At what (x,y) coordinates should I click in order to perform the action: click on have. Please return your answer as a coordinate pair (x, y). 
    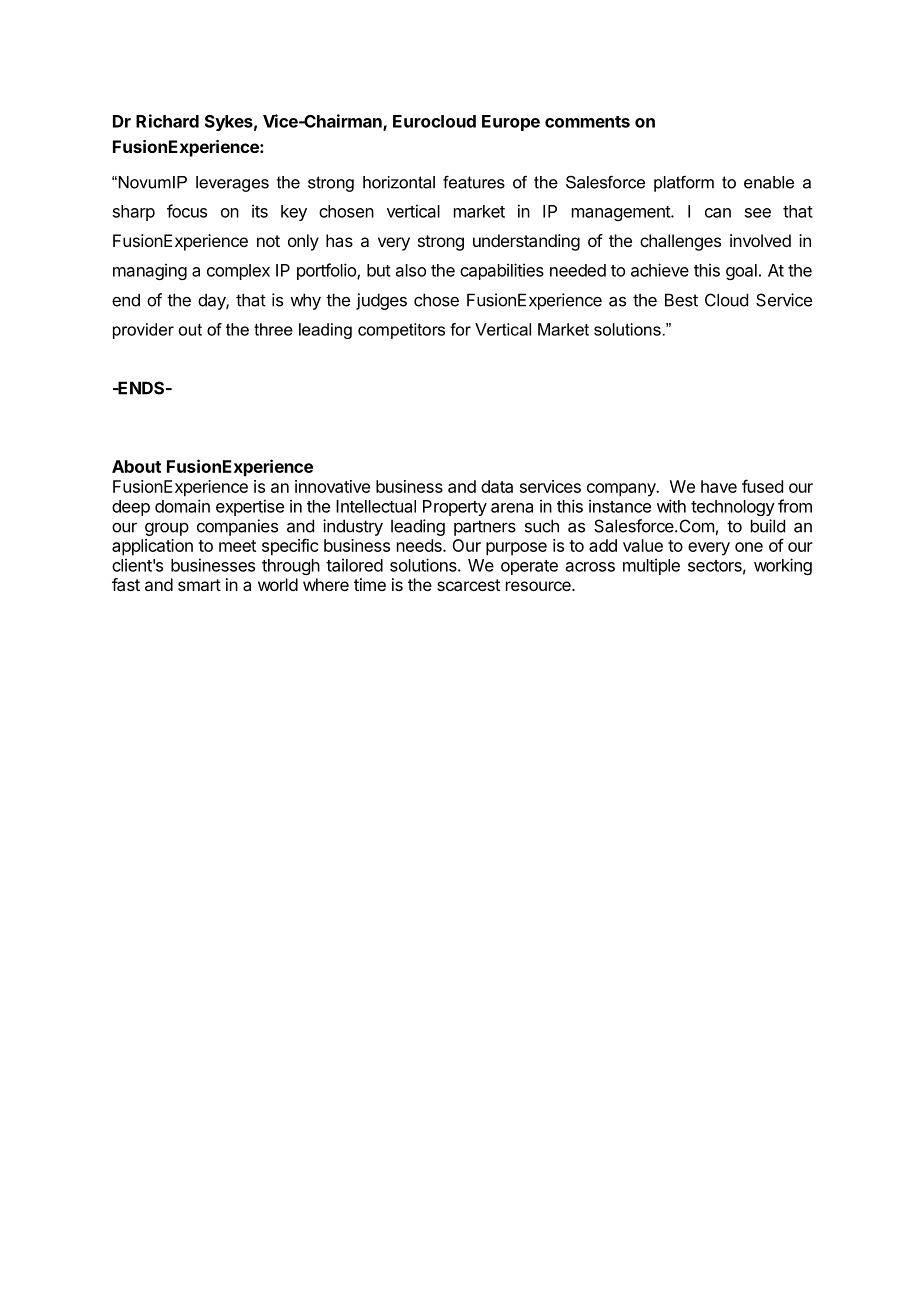
    Looking at the image, I should click on (719, 486).
